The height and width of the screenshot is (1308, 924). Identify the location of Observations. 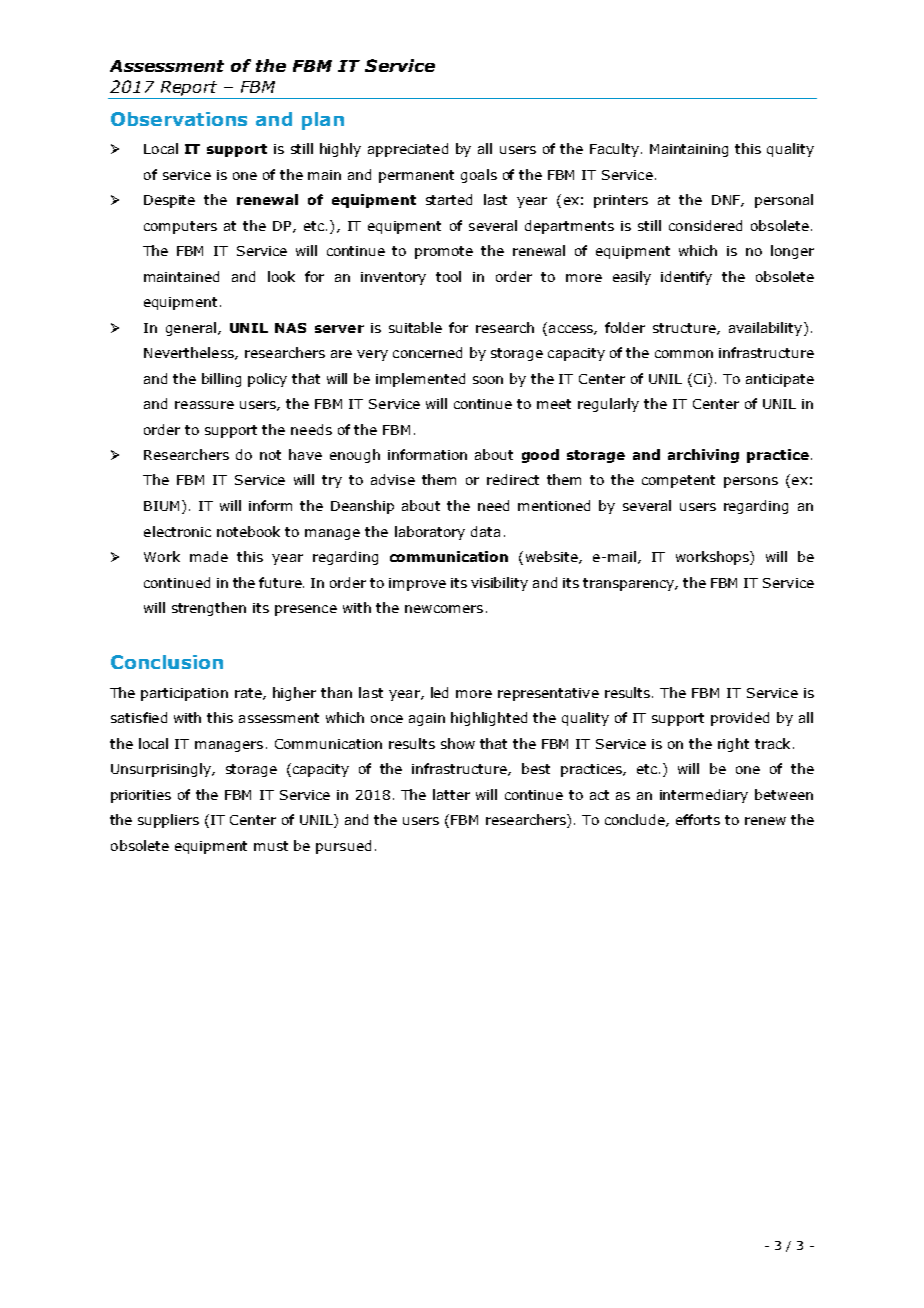
(179, 119).
